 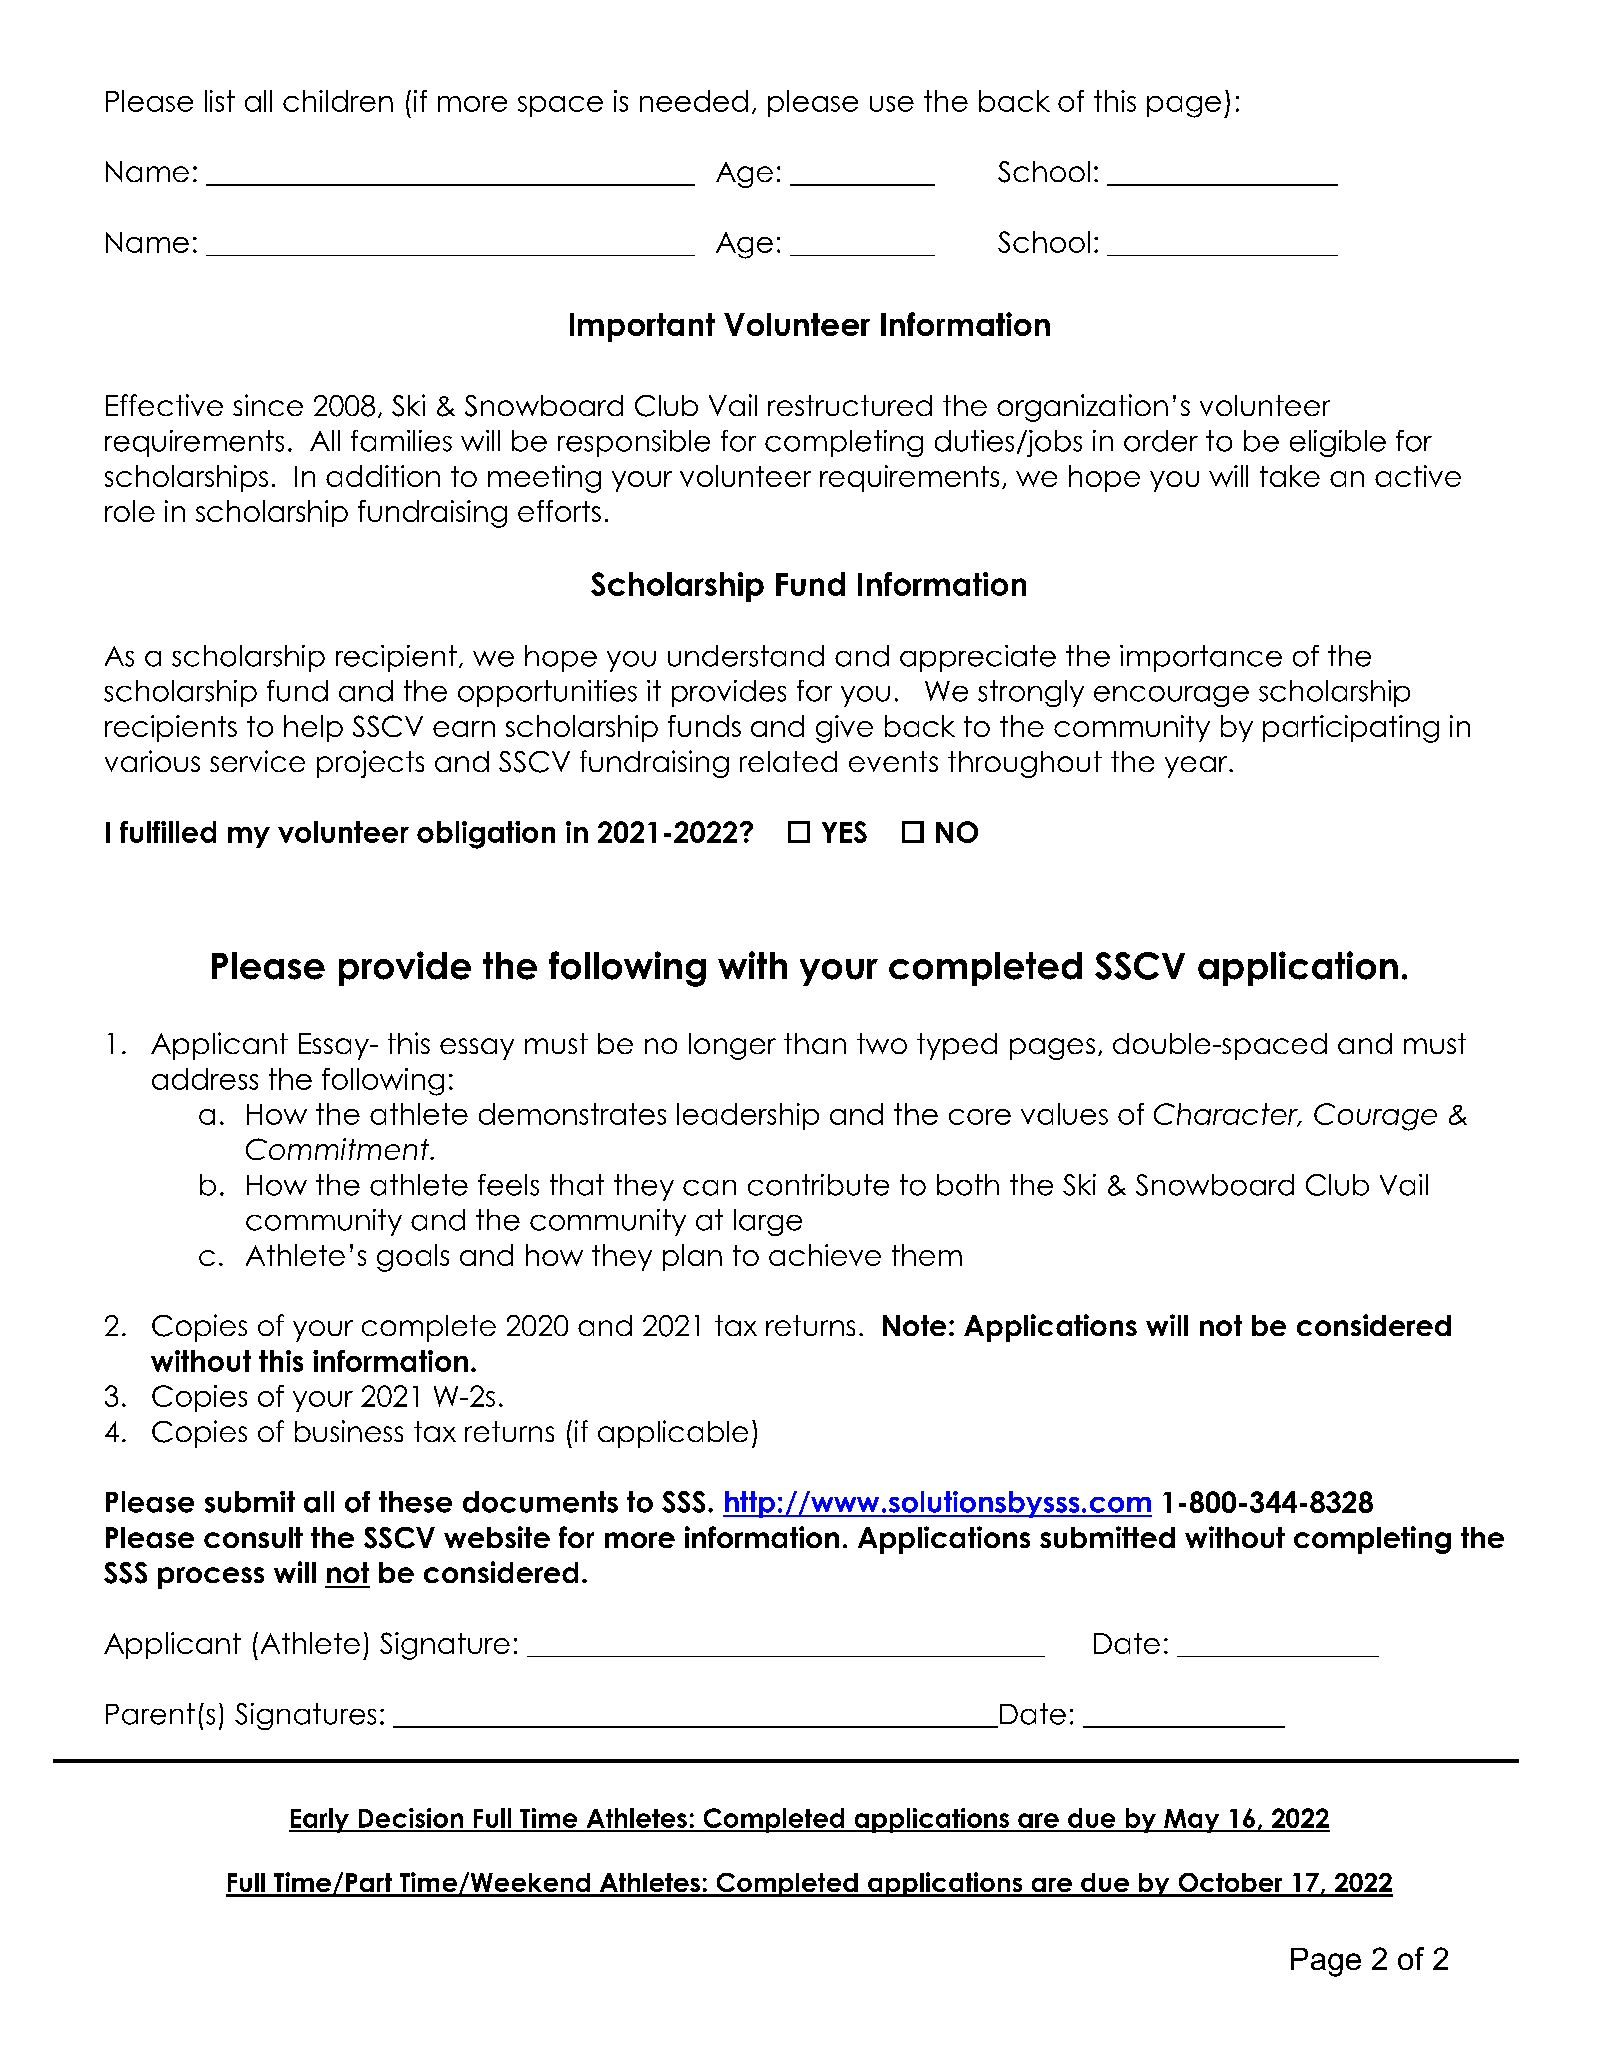 What do you see at coordinates (338, 101) in the document?
I see `children` at bounding box center [338, 101].
